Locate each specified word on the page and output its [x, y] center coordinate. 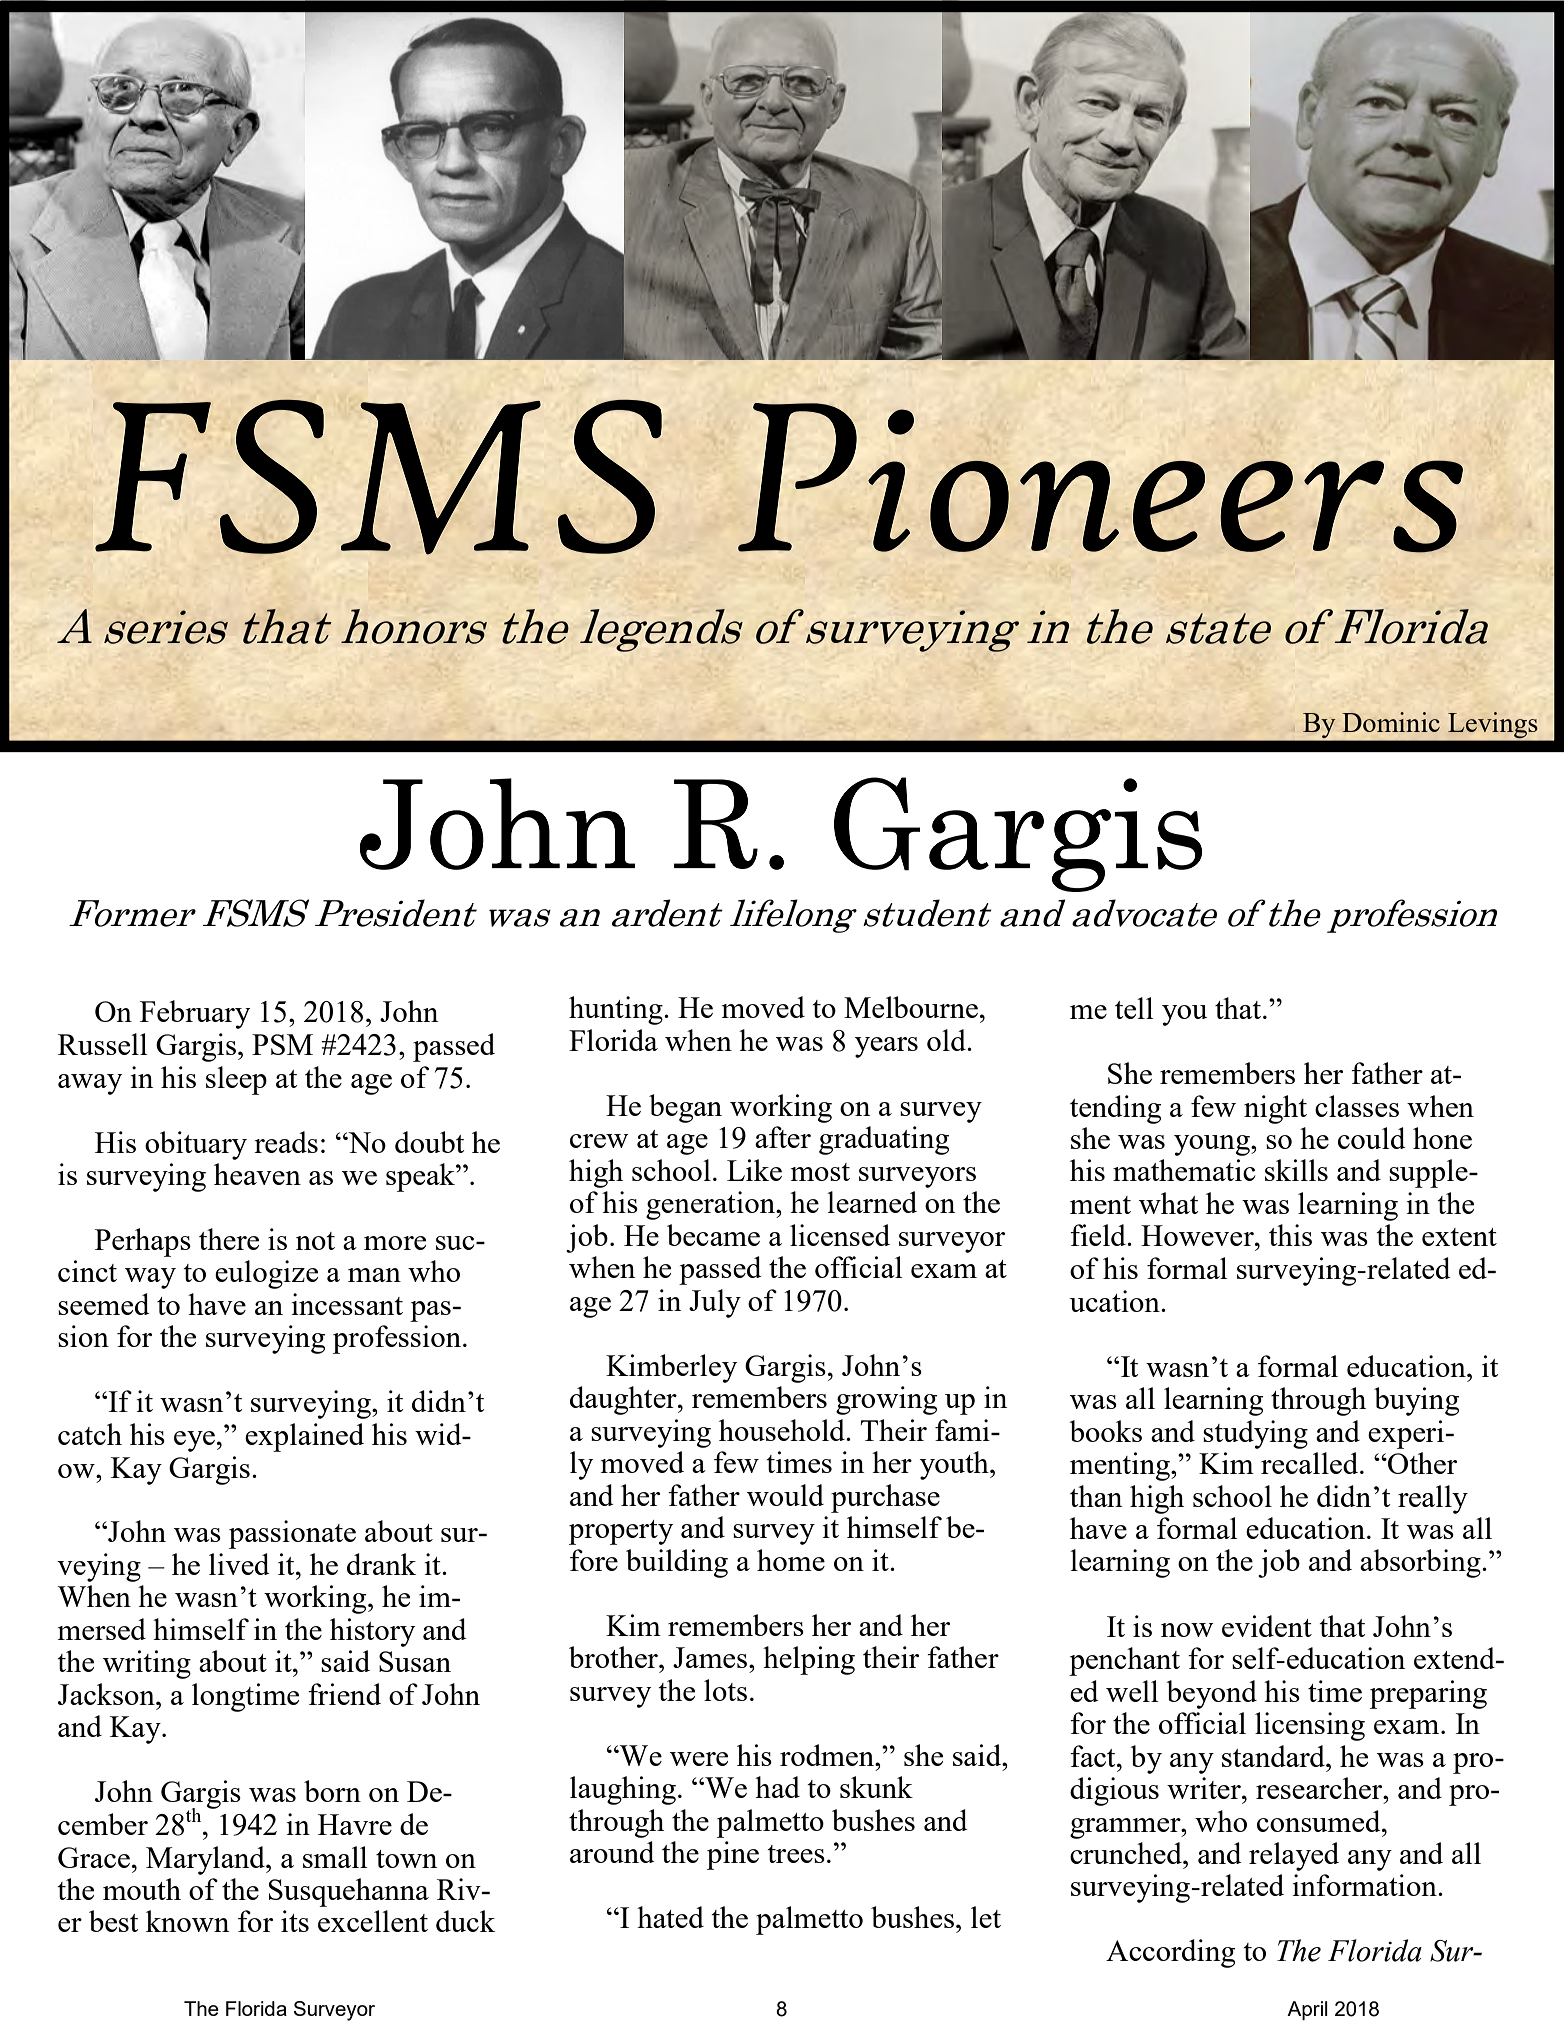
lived [239, 1564]
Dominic [1391, 722]
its [295, 1921]
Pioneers [1100, 478]
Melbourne [911, 1007]
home [791, 1560]
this [1290, 1235]
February [195, 1014]
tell [1134, 1008]
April [1307, 2010]
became [713, 1235]
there [229, 1239]
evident [1267, 1626]
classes [1357, 1106]
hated [670, 1917]
